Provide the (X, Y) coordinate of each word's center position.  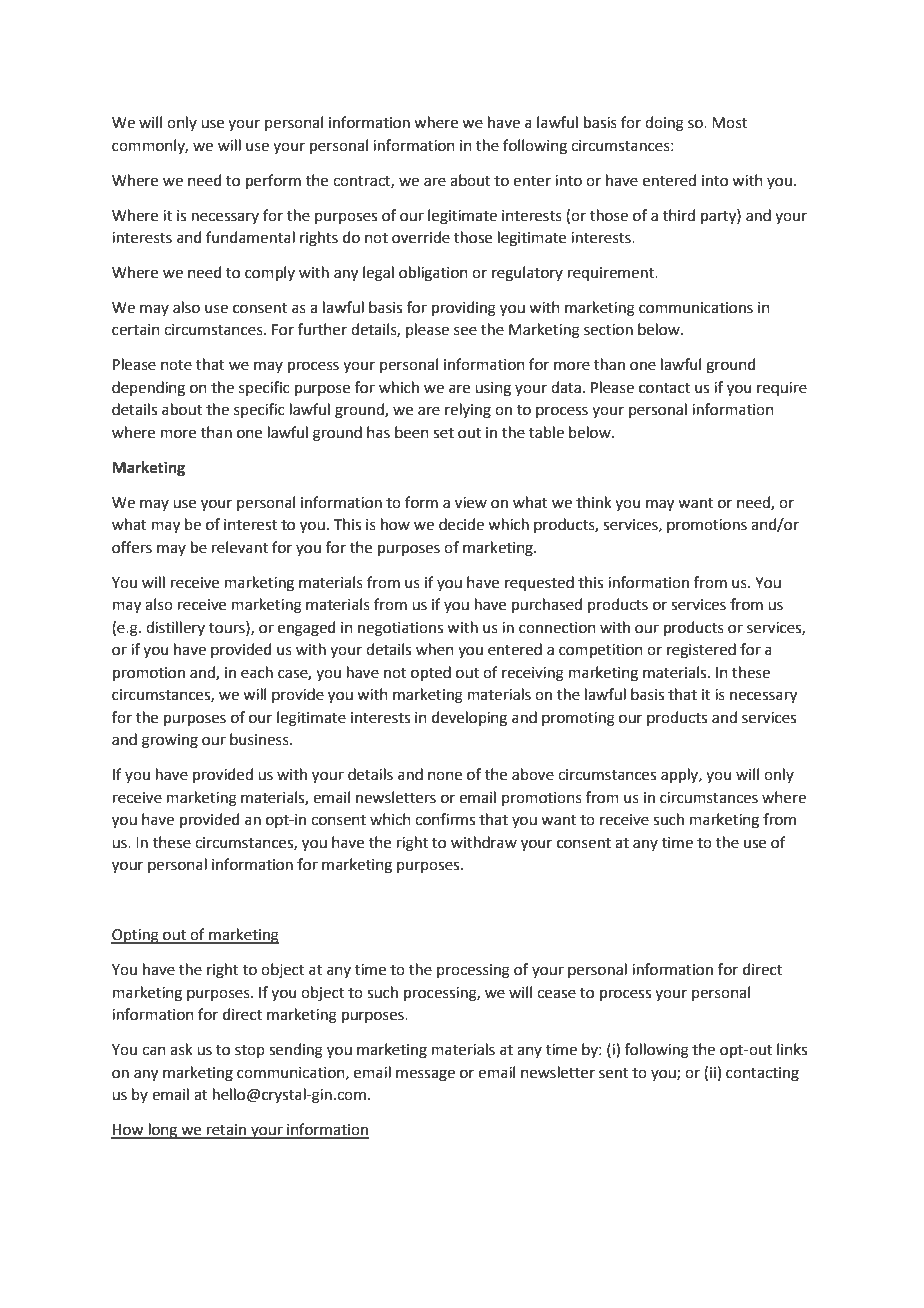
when (435, 649)
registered (701, 651)
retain (226, 1131)
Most (729, 123)
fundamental (250, 237)
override (421, 237)
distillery (175, 628)
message (425, 1075)
